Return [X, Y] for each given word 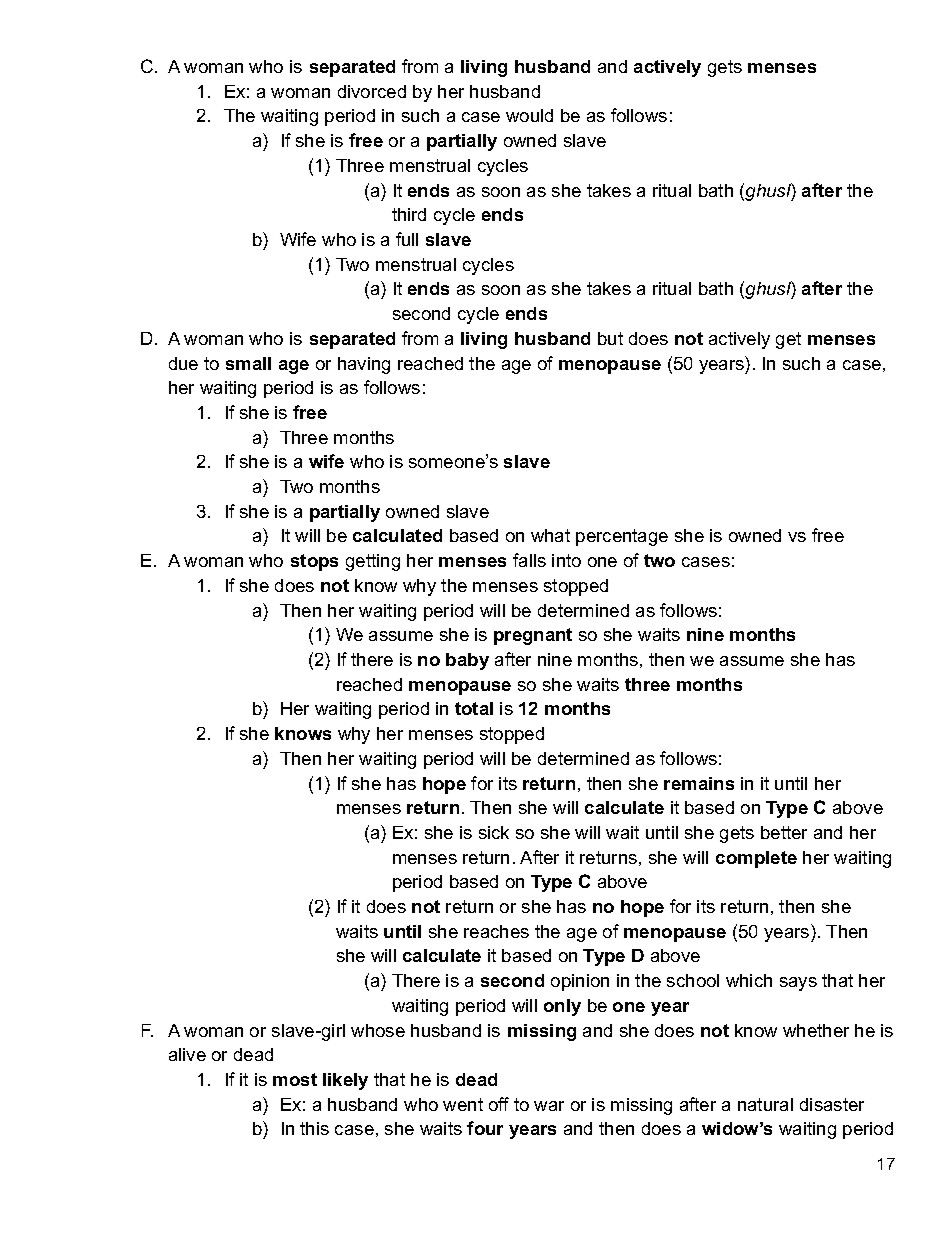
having [364, 365]
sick [494, 832]
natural [765, 1104]
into [566, 560]
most [295, 1079]
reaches [496, 931]
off [499, 1104]
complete [756, 859]
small [248, 363]
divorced [372, 91]
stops [314, 562]
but [610, 338]
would [529, 115]
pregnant [533, 636]
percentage [622, 537]
